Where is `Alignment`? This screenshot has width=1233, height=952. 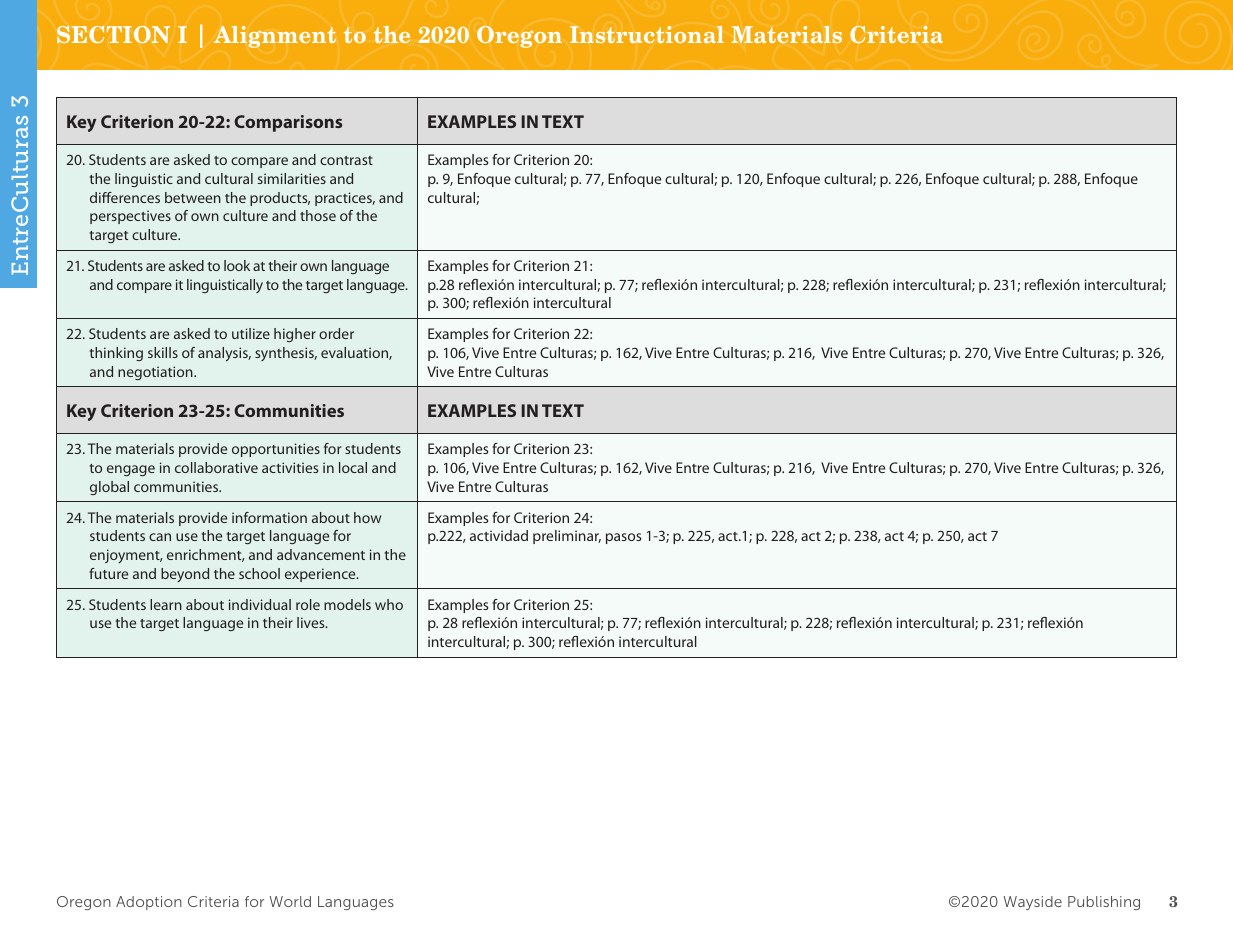
Alignment is located at coordinates (275, 37).
